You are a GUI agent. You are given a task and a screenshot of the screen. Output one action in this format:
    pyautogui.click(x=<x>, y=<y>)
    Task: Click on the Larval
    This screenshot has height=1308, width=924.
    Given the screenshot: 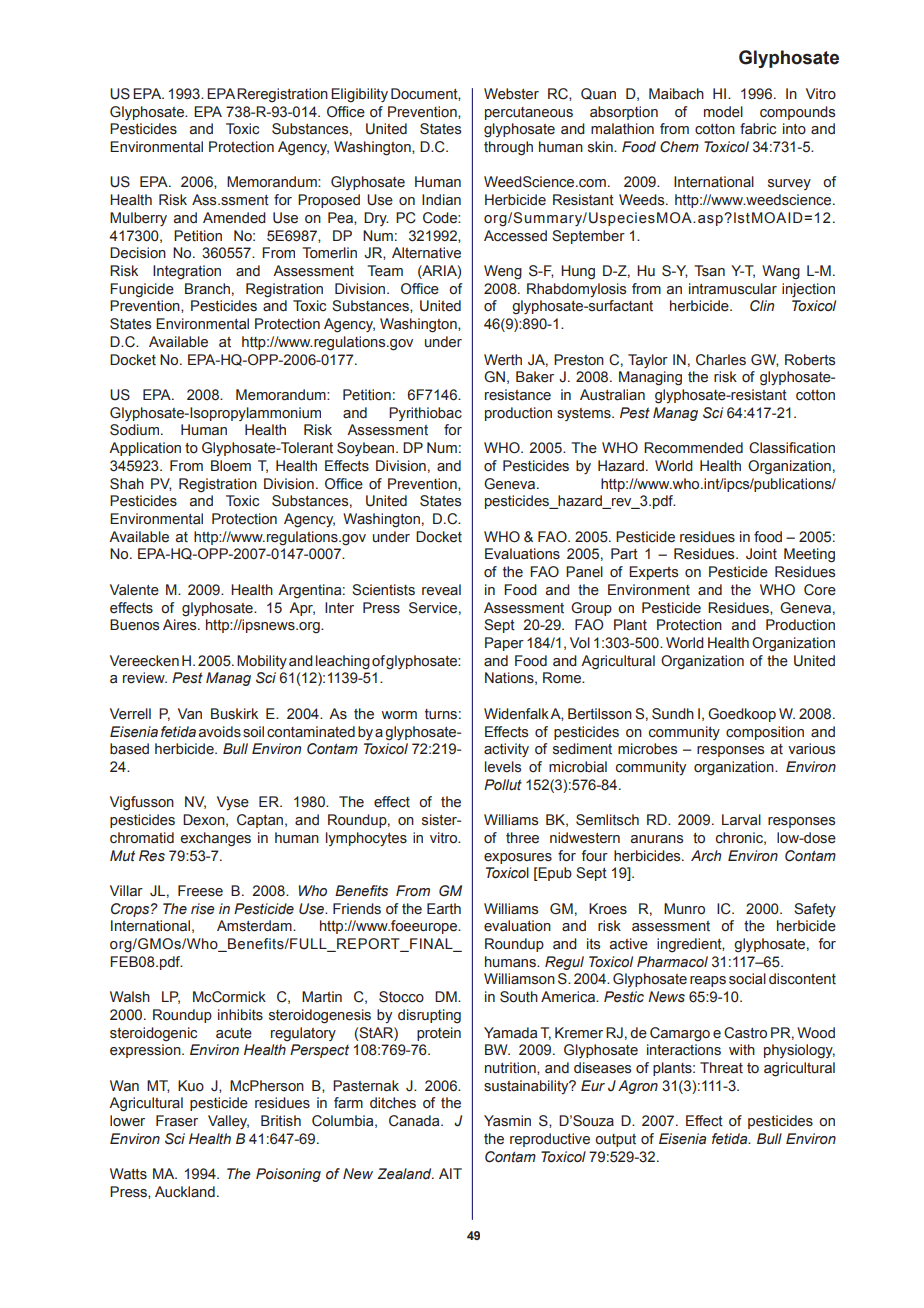 What is the action you would take?
    pyautogui.click(x=741, y=820)
